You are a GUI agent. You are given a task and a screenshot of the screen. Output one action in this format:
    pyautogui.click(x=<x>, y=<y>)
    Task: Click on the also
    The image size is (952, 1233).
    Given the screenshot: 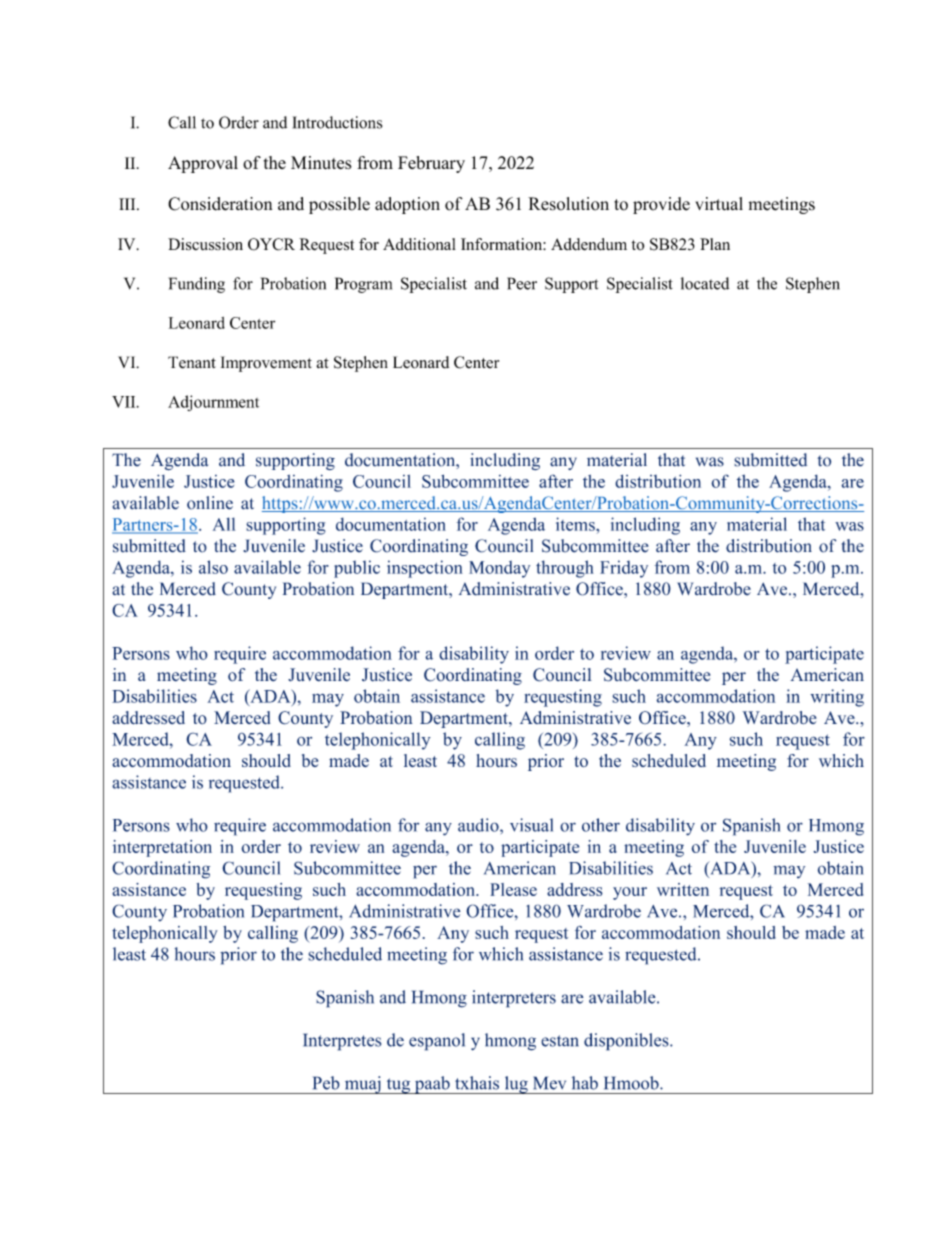 What is the action you would take?
    pyautogui.click(x=213, y=567)
